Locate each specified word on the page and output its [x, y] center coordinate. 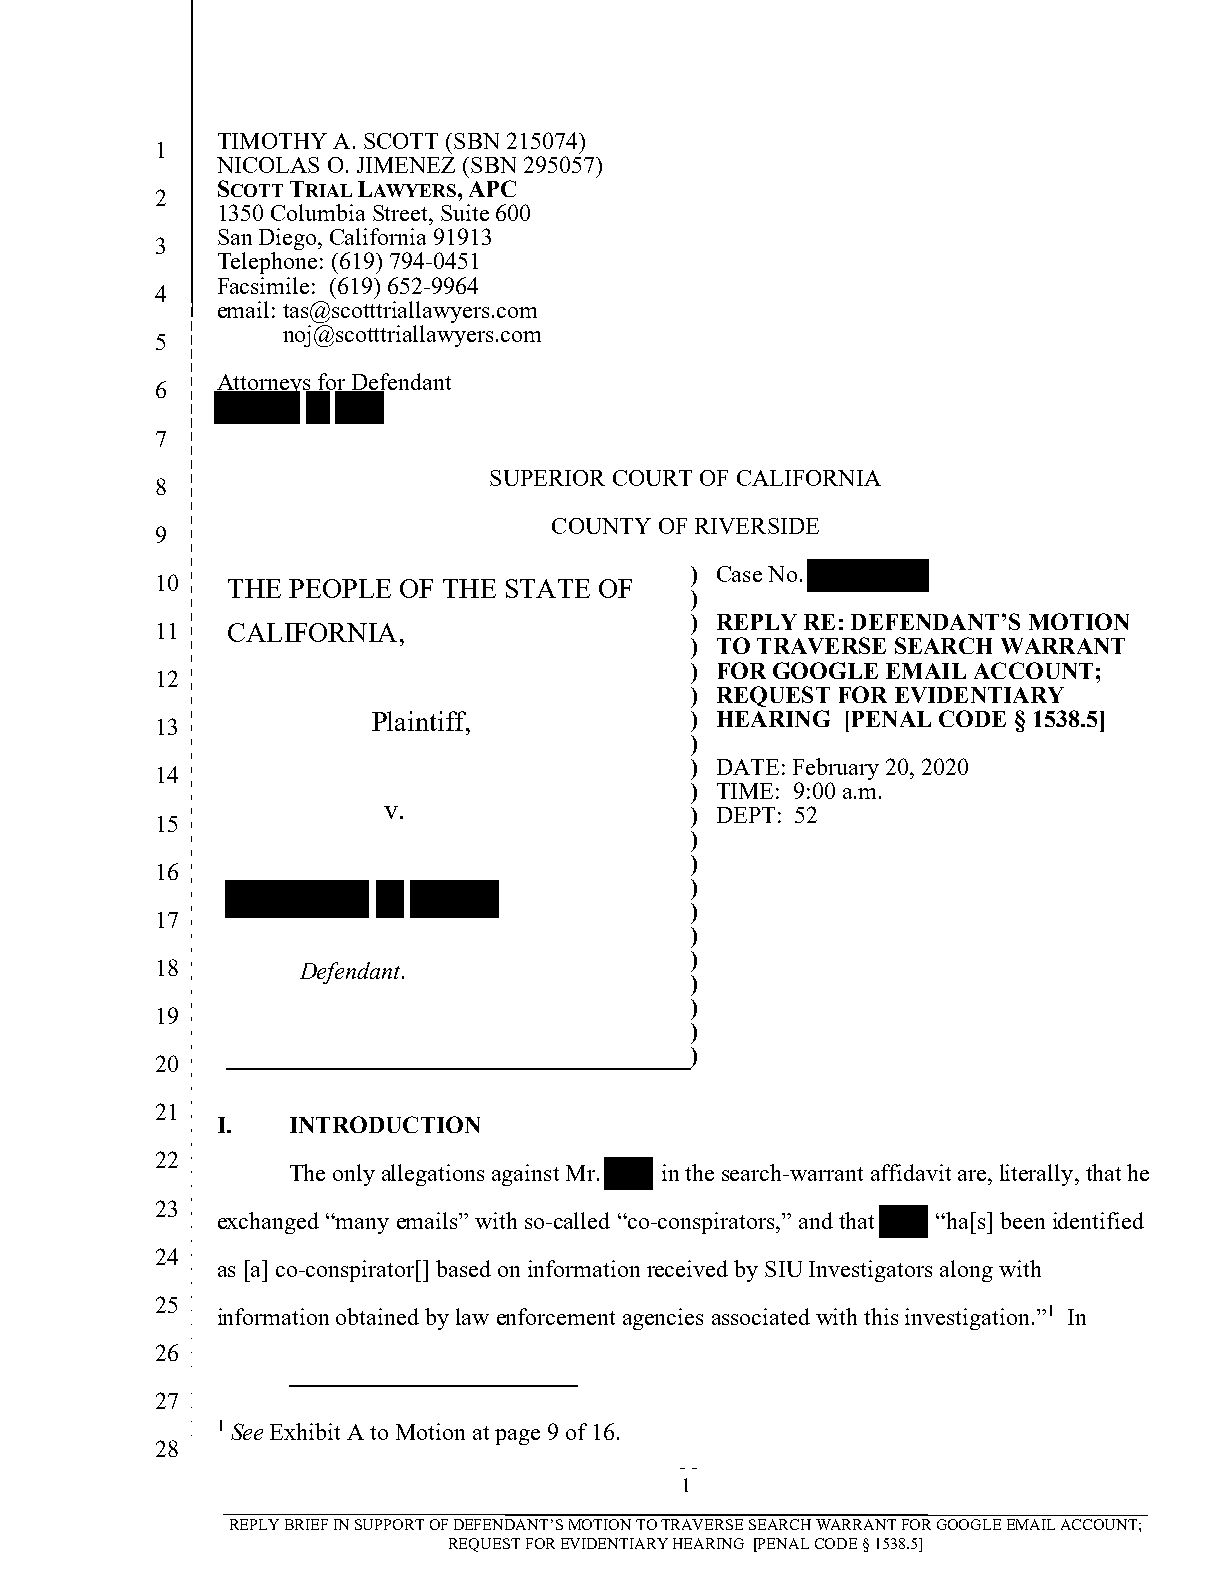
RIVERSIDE [757, 526]
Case [739, 574]
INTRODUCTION [385, 1124]
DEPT [746, 815]
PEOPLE [340, 588]
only [354, 1175]
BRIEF [306, 1524]
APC [492, 188]
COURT [652, 478]
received [687, 1268]
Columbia [318, 212]
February [836, 769]
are [973, 1175]
